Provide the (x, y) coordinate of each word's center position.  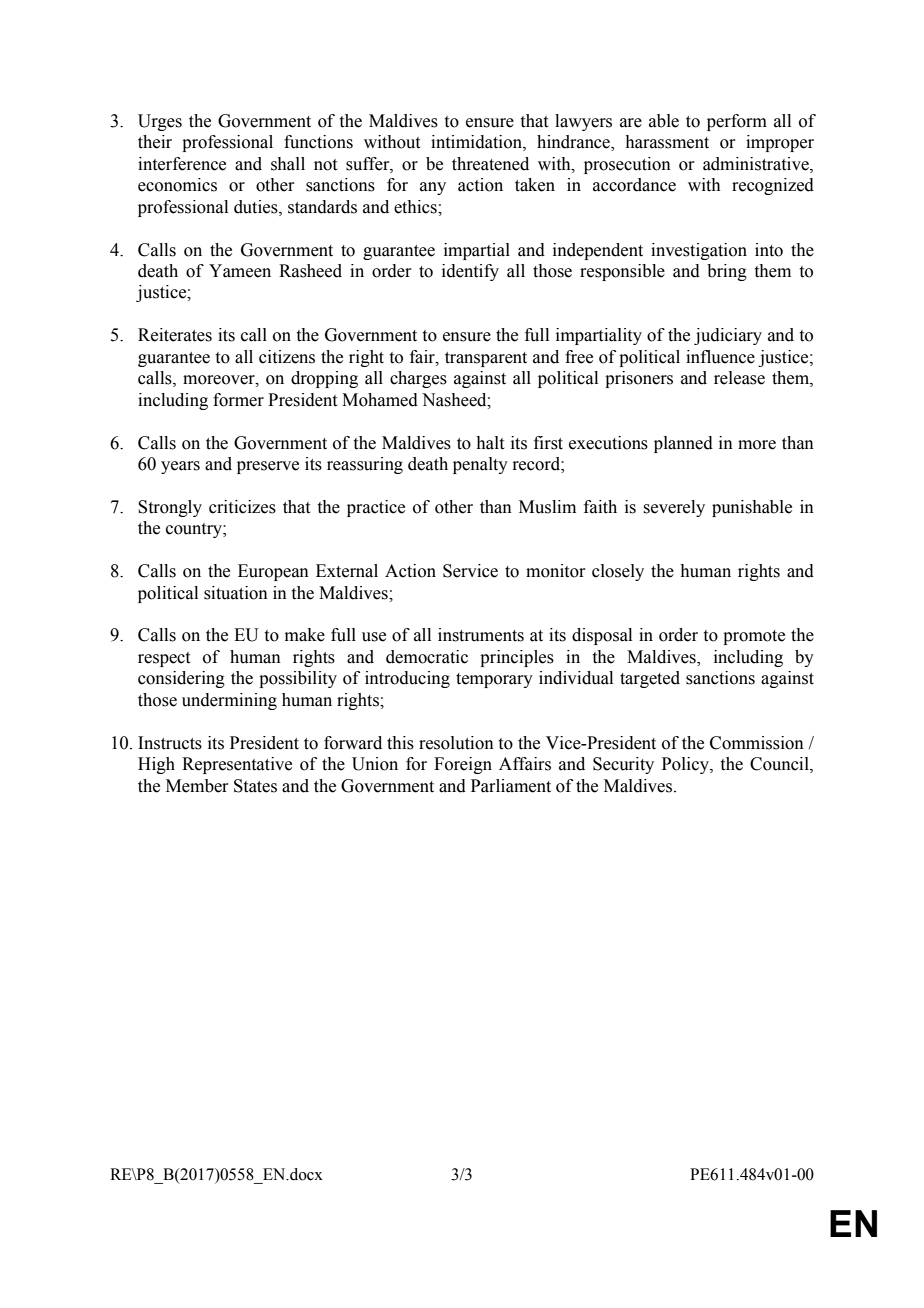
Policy (686, 765)
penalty (480, 465)
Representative (237, 765)
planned (683, 444)
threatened (490, 164)
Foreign (463, 765)
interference (182, 164)
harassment (667, 142)
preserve (268, 467)
